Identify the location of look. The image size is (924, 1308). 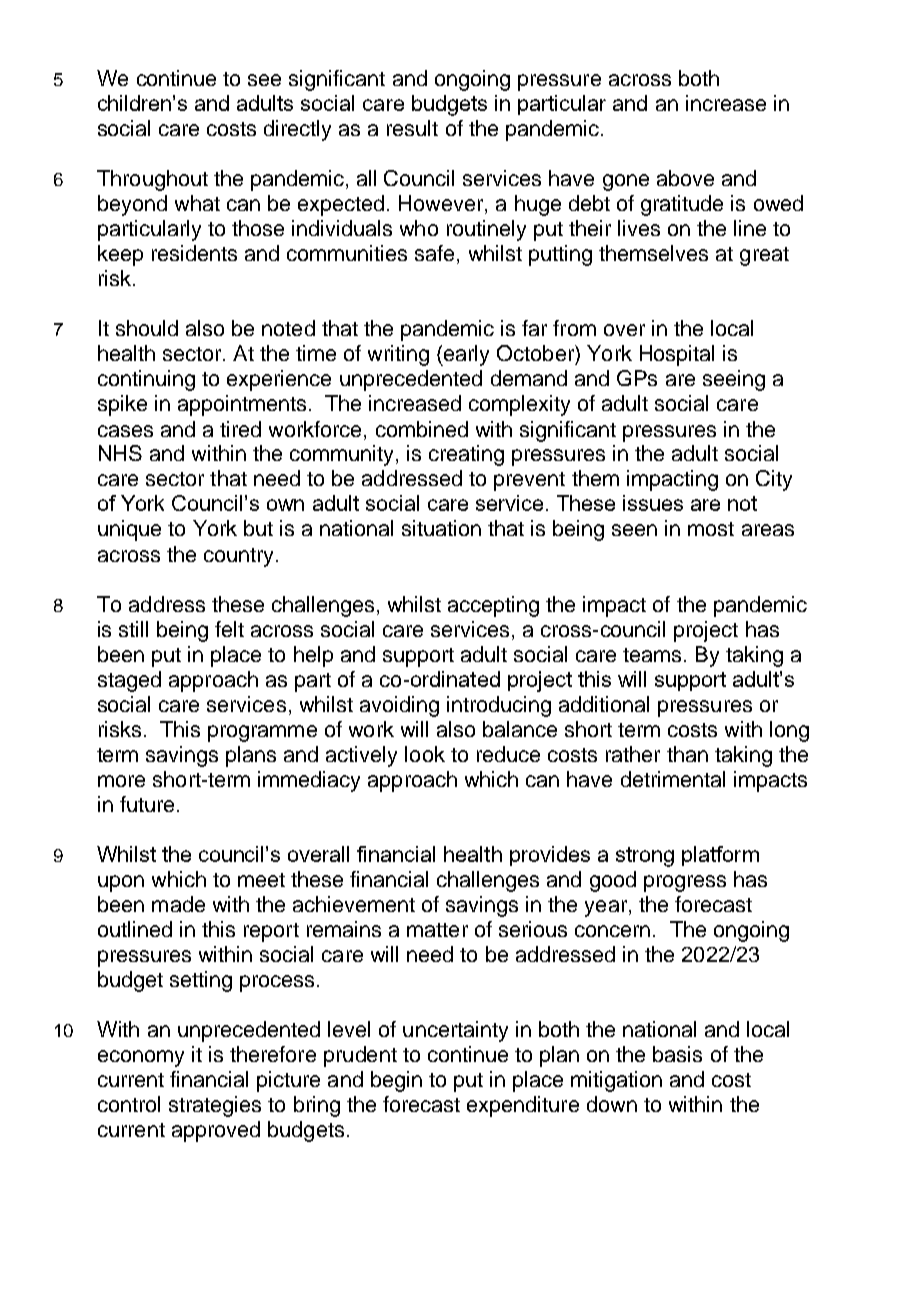
(425, 754).
